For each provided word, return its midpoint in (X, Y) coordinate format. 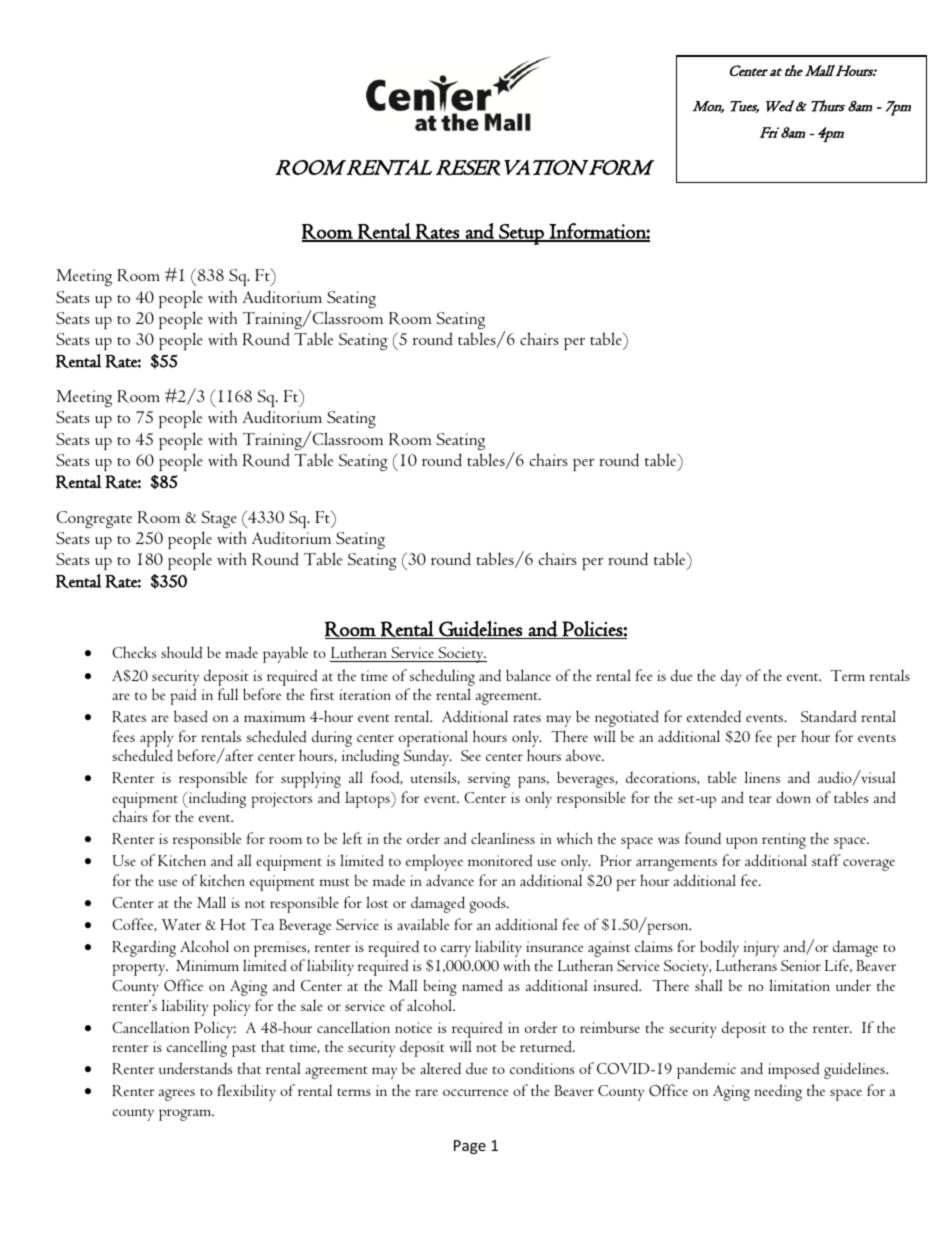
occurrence (475, 1092)
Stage (219, 519)
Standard (829, 716)
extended (714, 716)
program (186, 1115)
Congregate (94, 519)
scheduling (442, 677)
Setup (521, 234)
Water (181, 925)
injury (761, 949)
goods (488, 904)
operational (433, 740)
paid (183, 696)
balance (528, 675)
